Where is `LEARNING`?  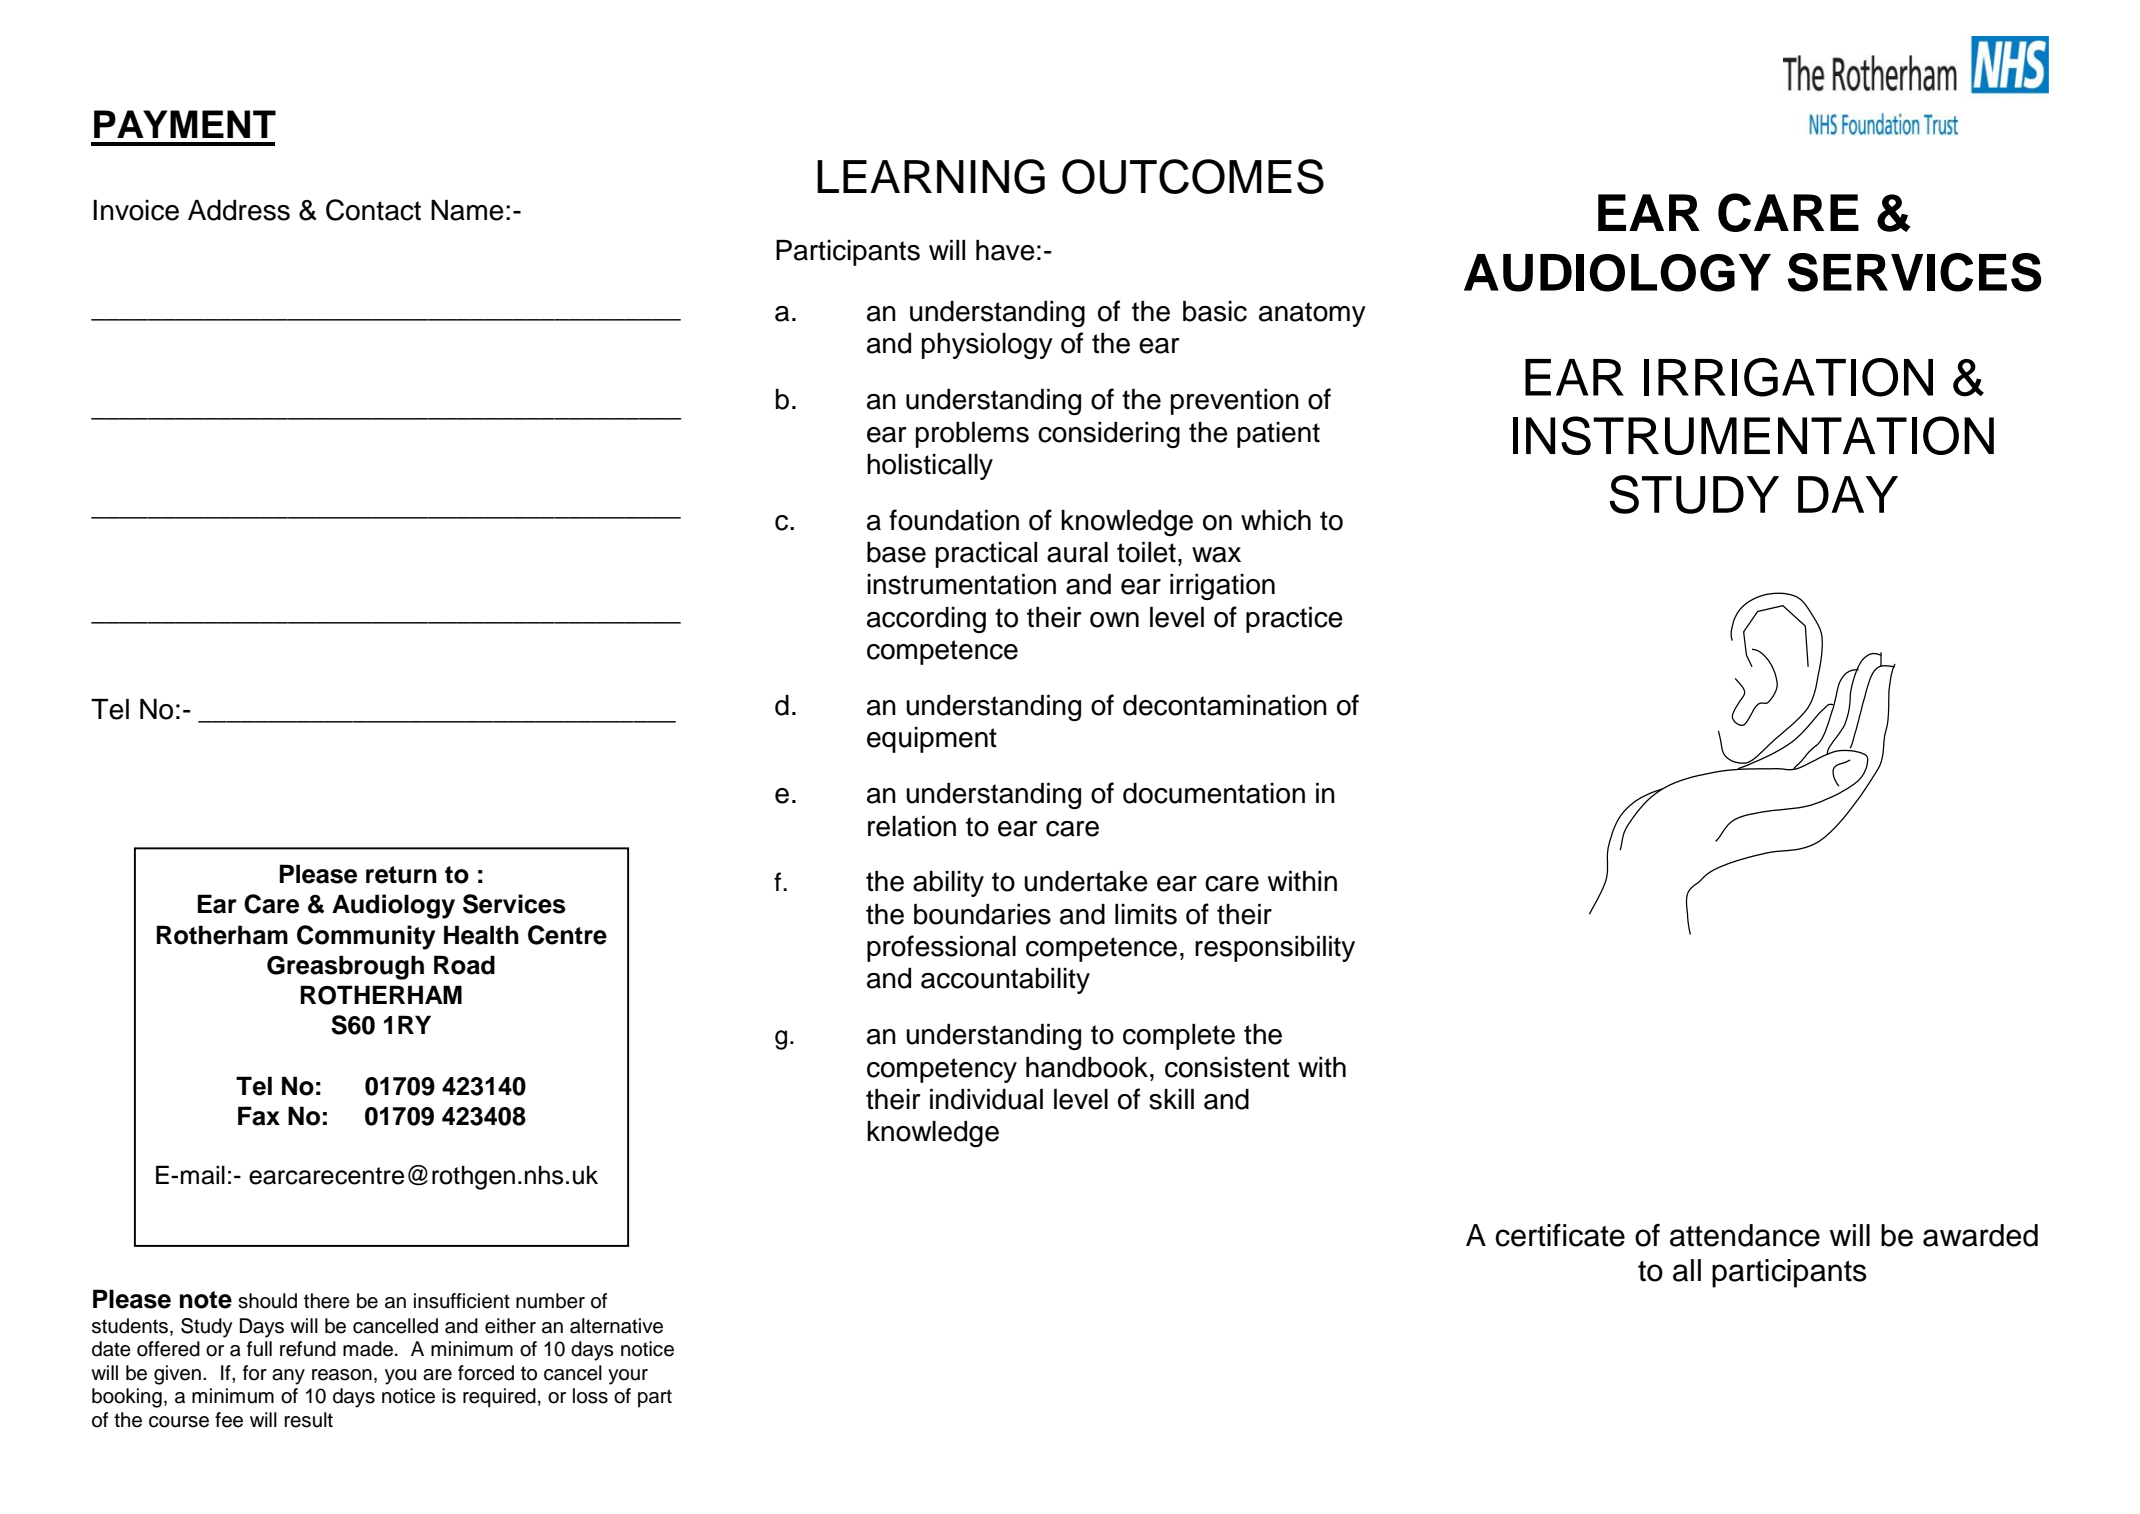 LEARNING is located at coordinates (931, 176).
